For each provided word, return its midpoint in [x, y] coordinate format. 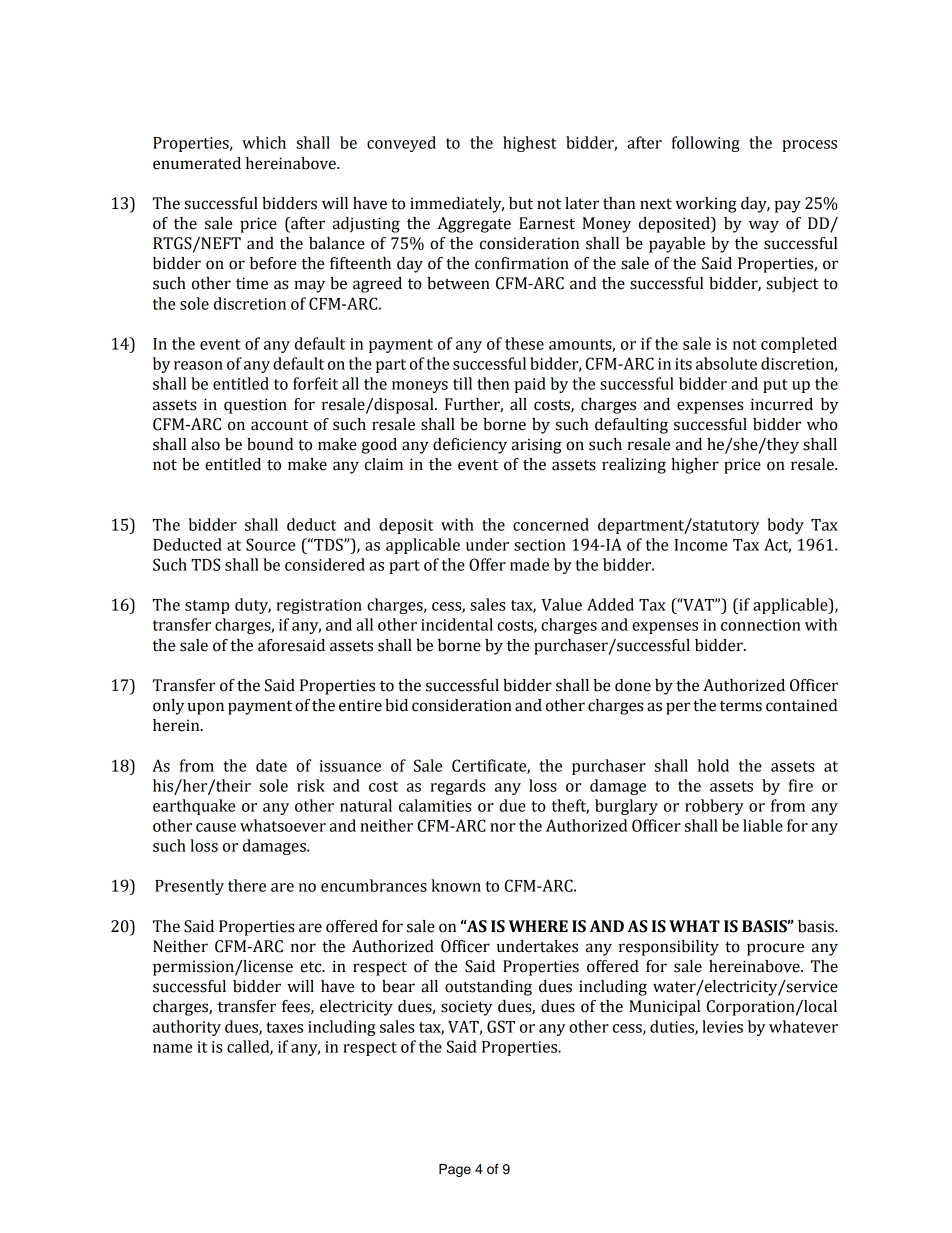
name [172, 1048]
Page [455, 1170]
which [264, 142]
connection [761, 625]
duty [253, 606]
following [706, 144]
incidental [457, 624]
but [521, 203]
